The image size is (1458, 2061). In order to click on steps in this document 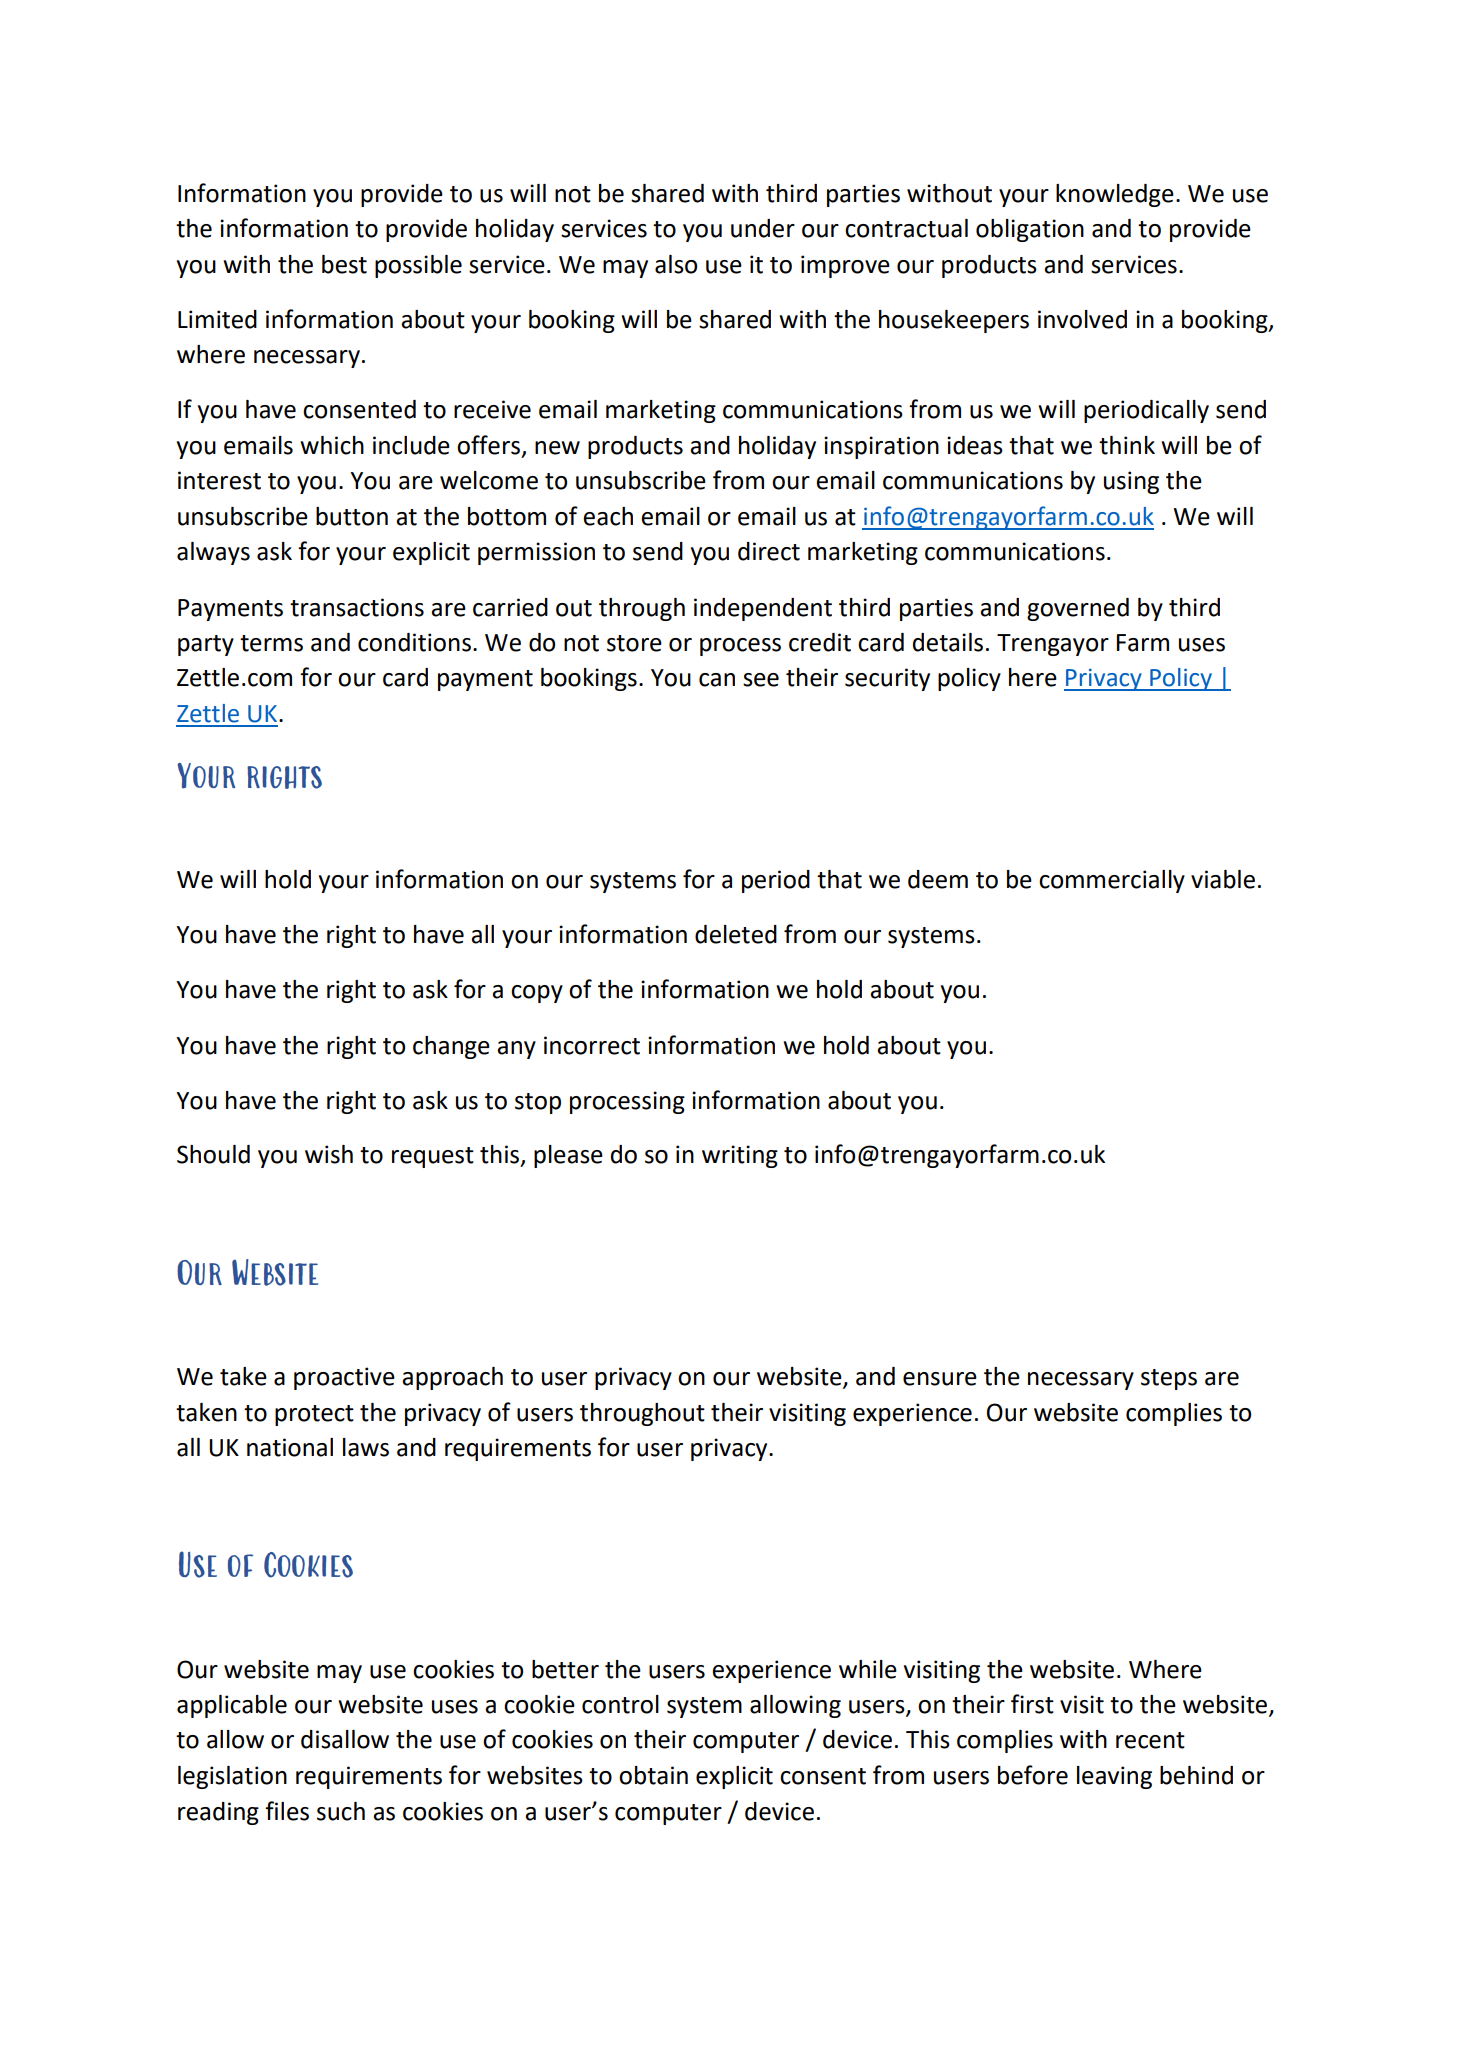, I will do `click(1169, 1379)`.
